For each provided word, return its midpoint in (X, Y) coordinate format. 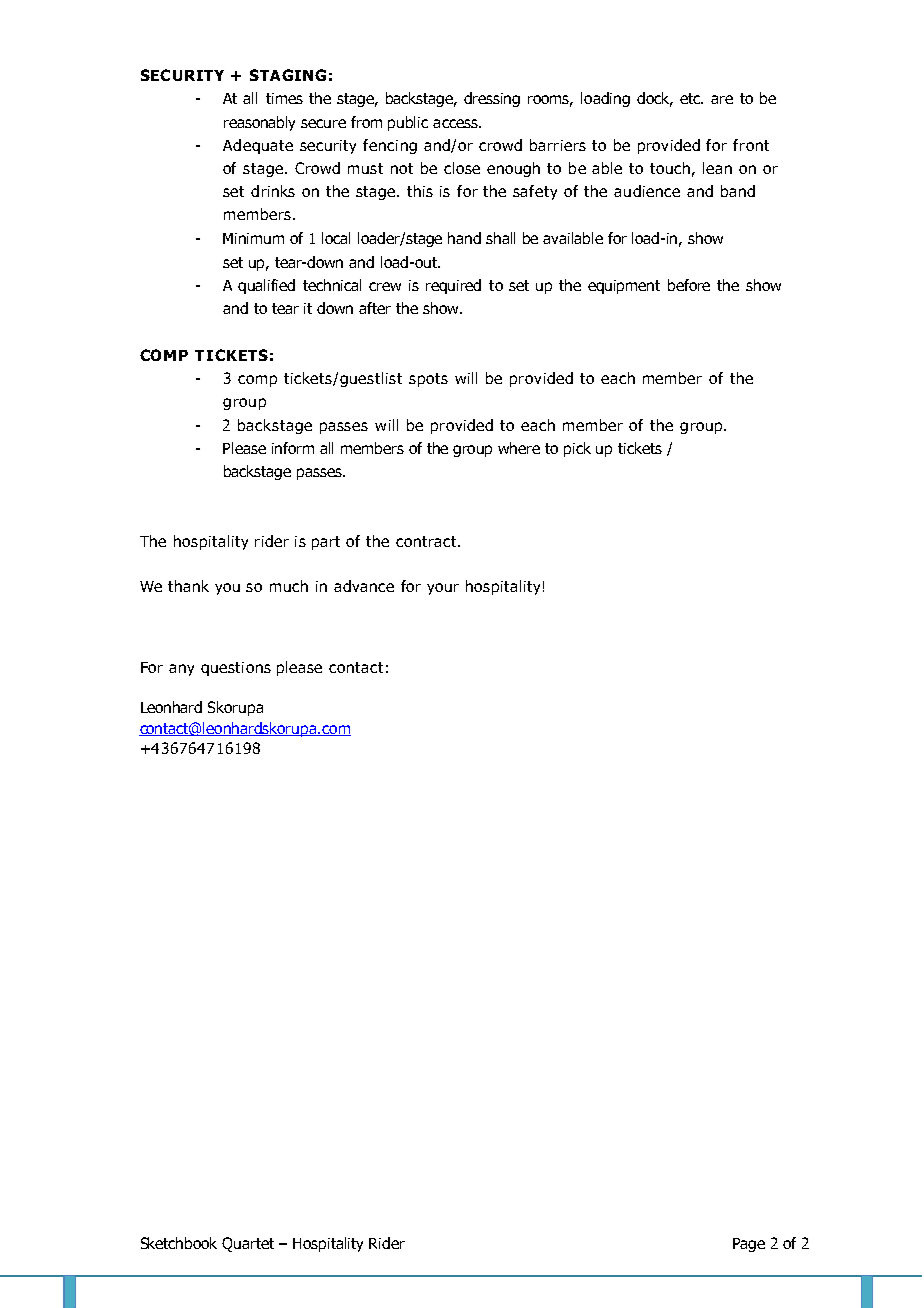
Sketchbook (179, 1243)
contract (427, 541)
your (443, 589)
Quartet (248, 1244)
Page (749, 1245)
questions (236, 669)
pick (577, 449)
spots (428, 380)
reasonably (259, 123)
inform (293, 448)
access (456, 123)
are (722, 99)
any (181, 670)
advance (364, 586)
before (689, 285)
